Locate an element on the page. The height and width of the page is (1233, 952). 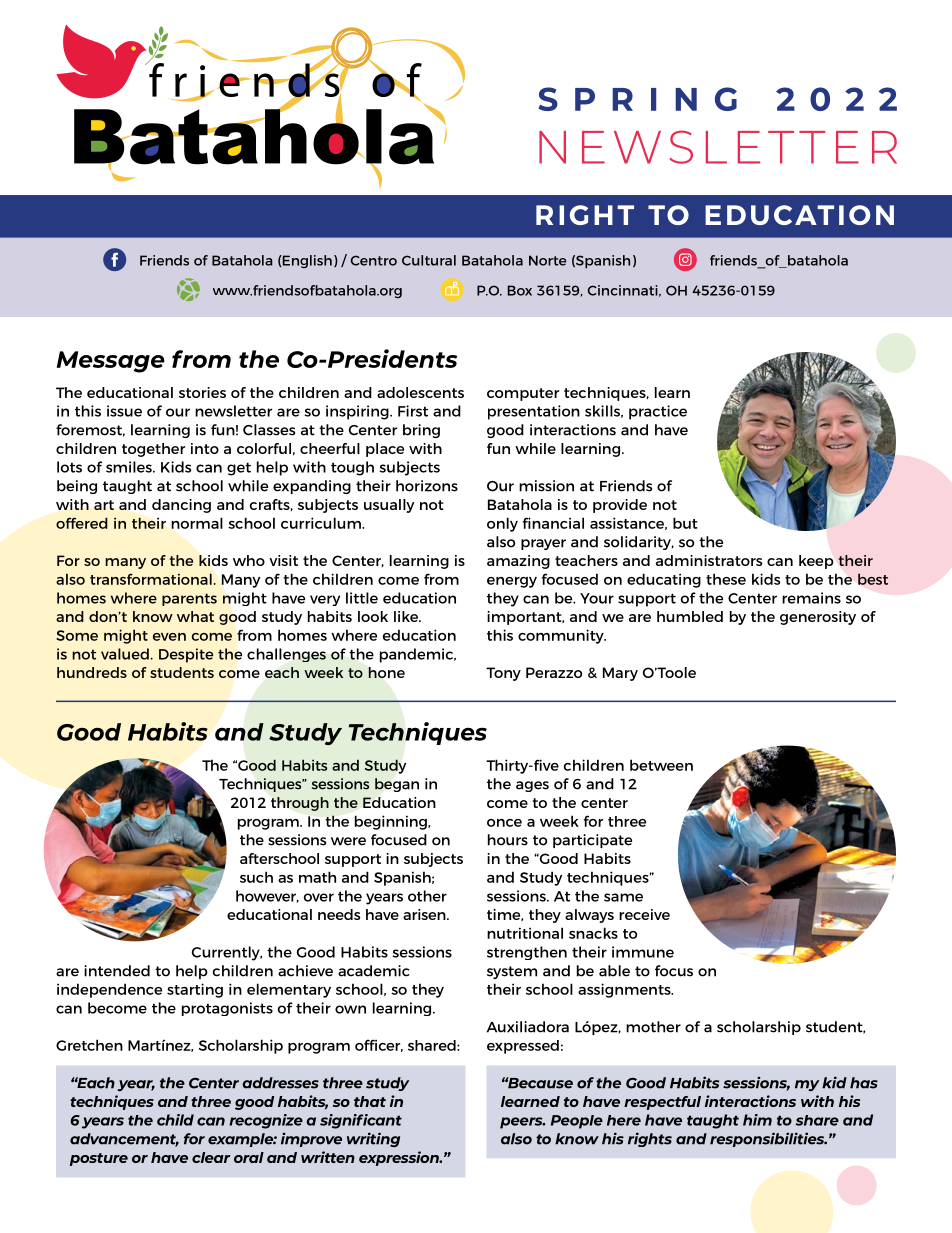
Box is located at coordinates (520, 290).
